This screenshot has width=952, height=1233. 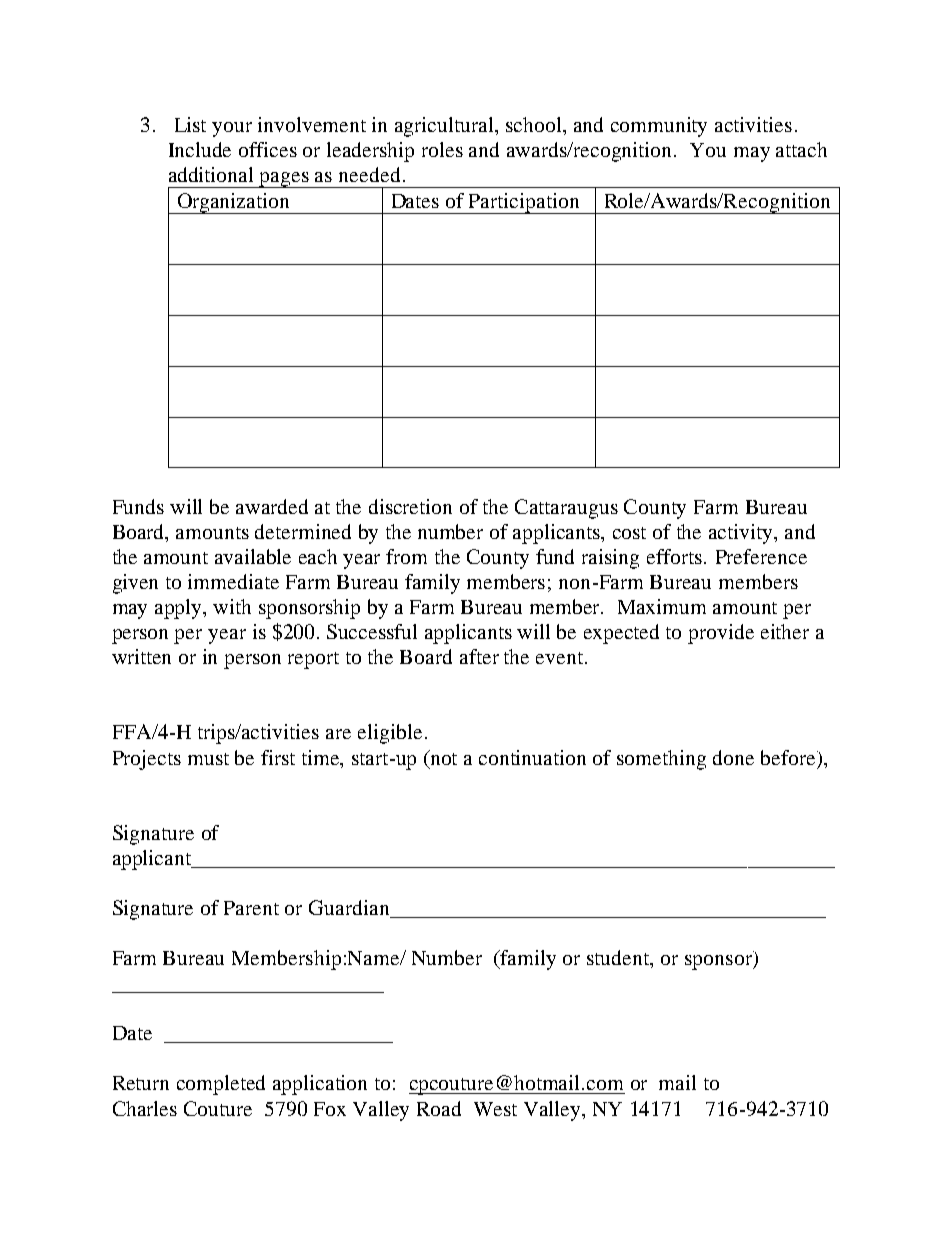 I want to click on after, so click(x=479, y=656).
